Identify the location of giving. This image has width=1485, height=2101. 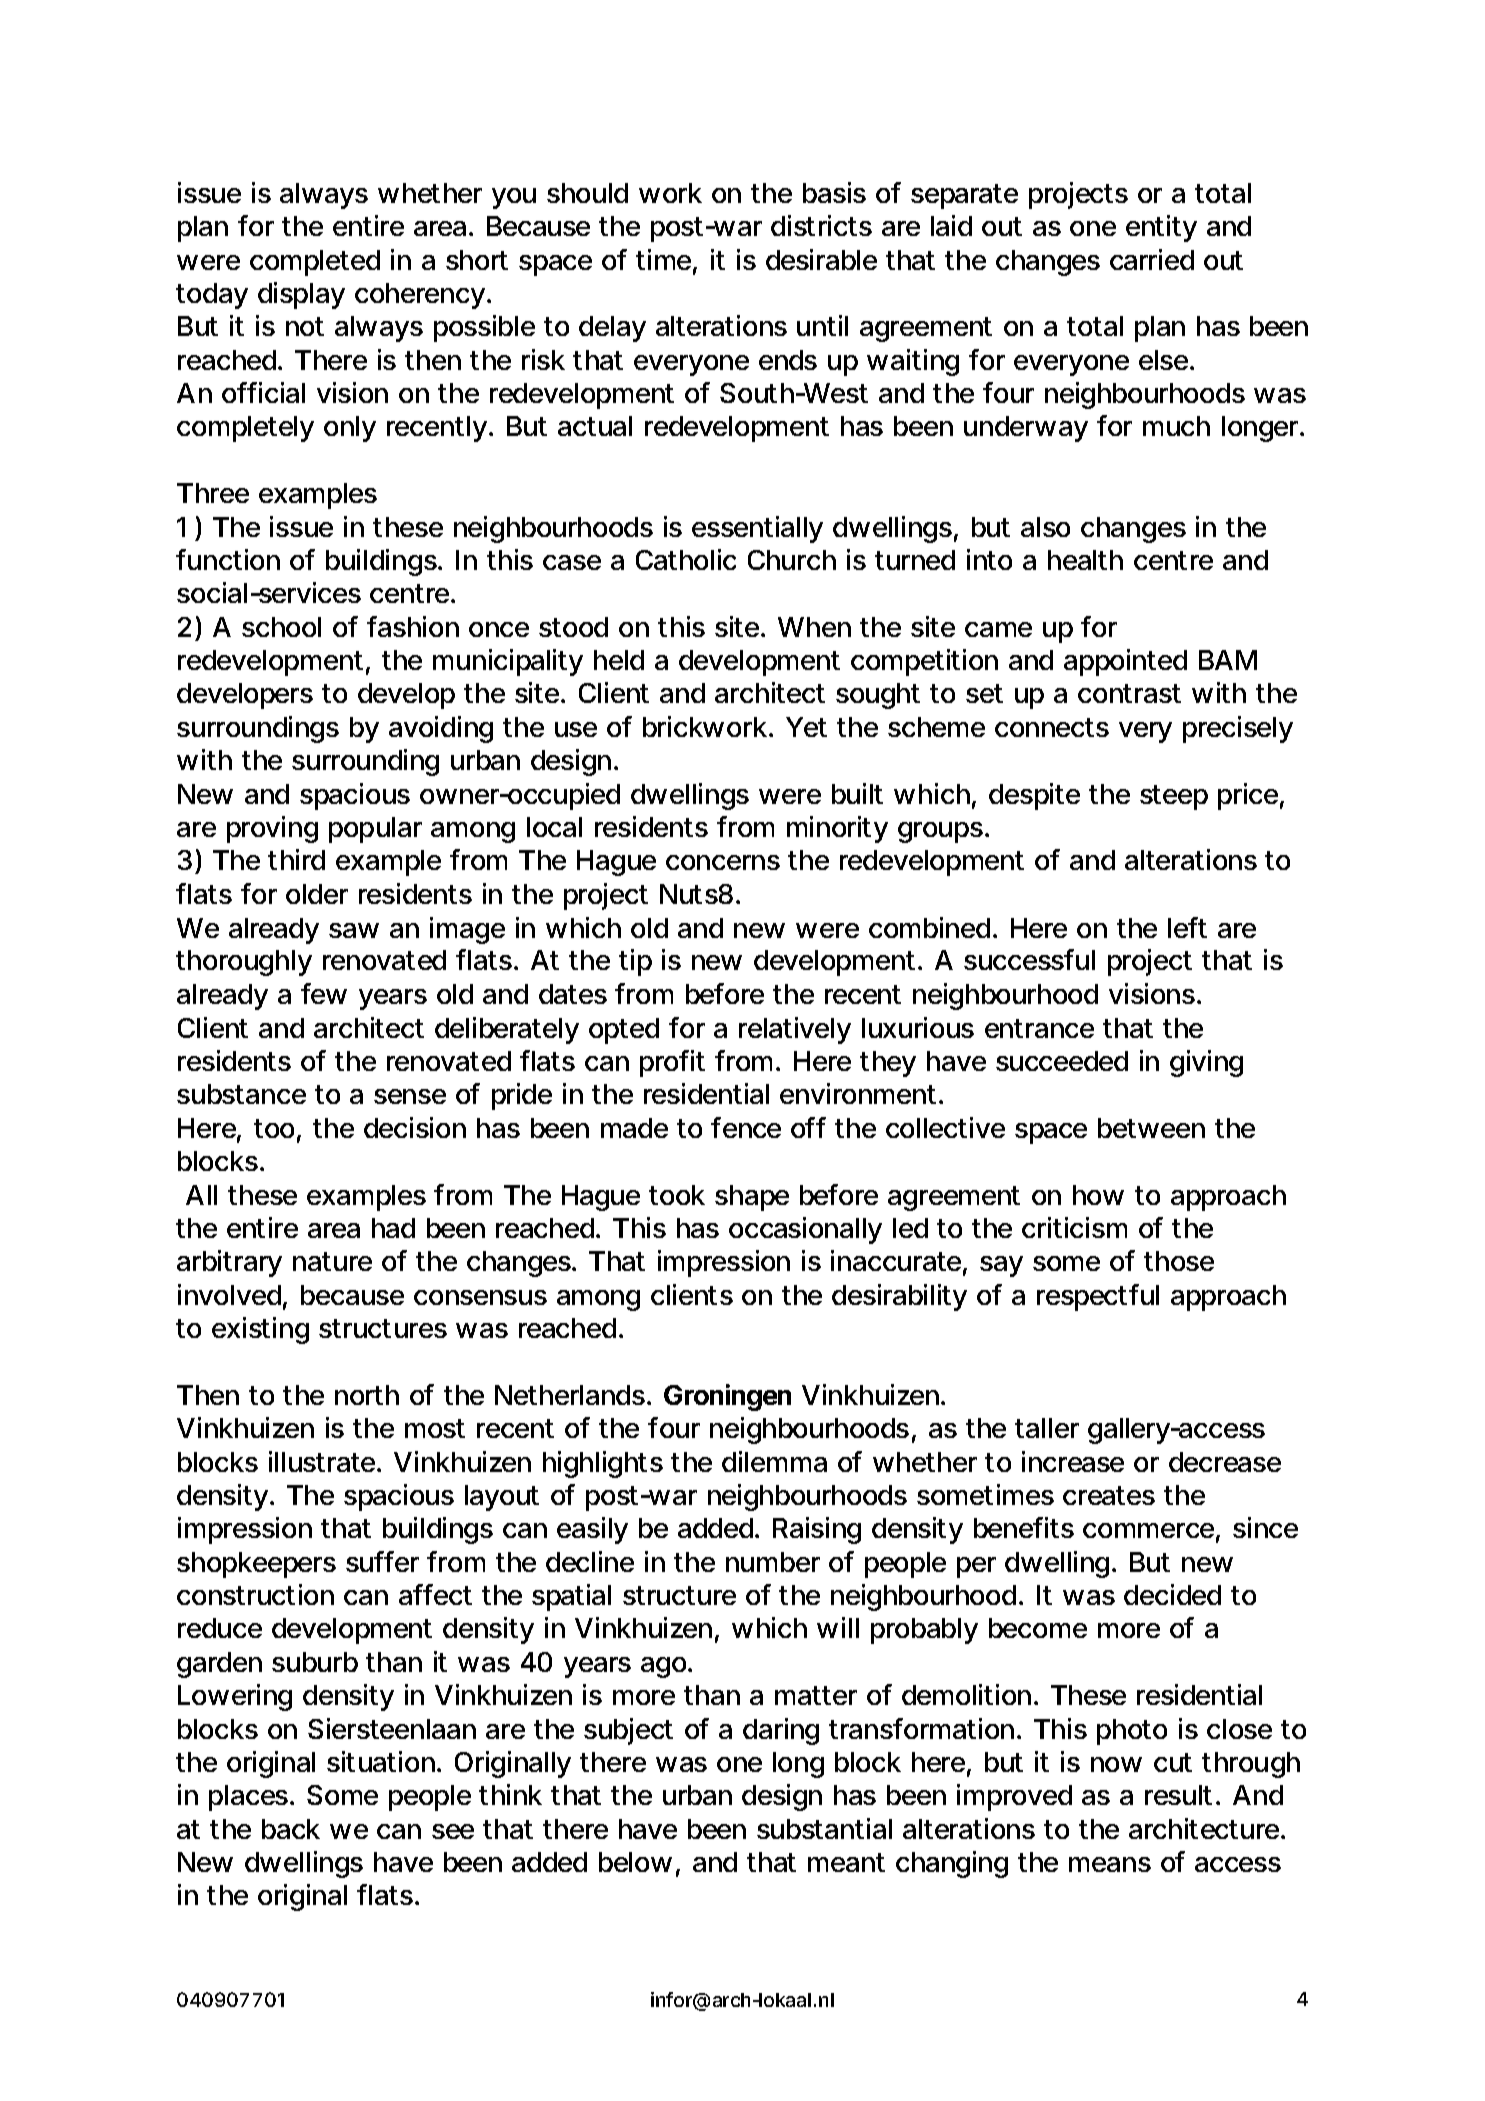
(1206, 1063).
